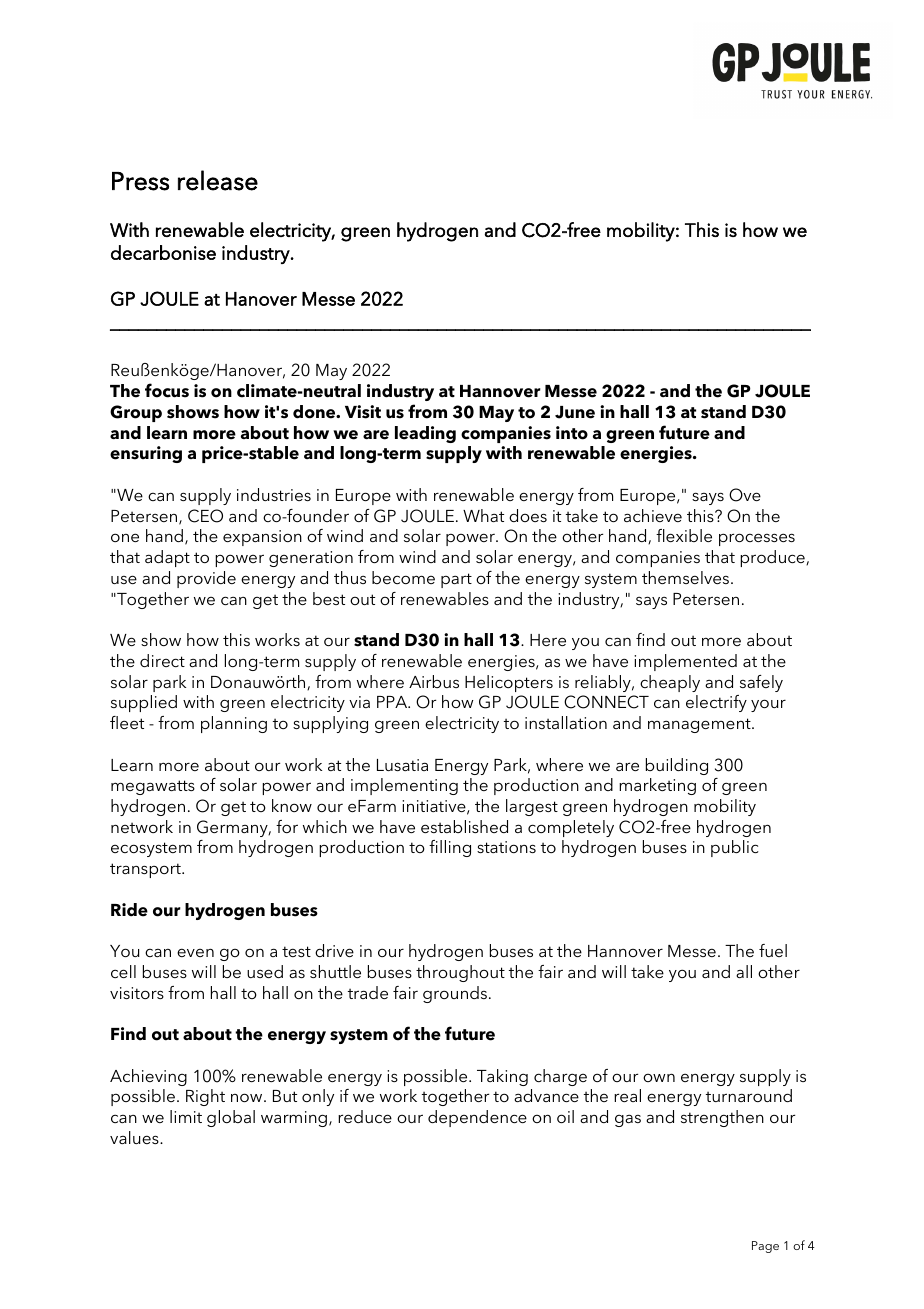  What do you see at coordinates (425, 434) in the page?
I see `leading` at bounding box center [425, 434].
